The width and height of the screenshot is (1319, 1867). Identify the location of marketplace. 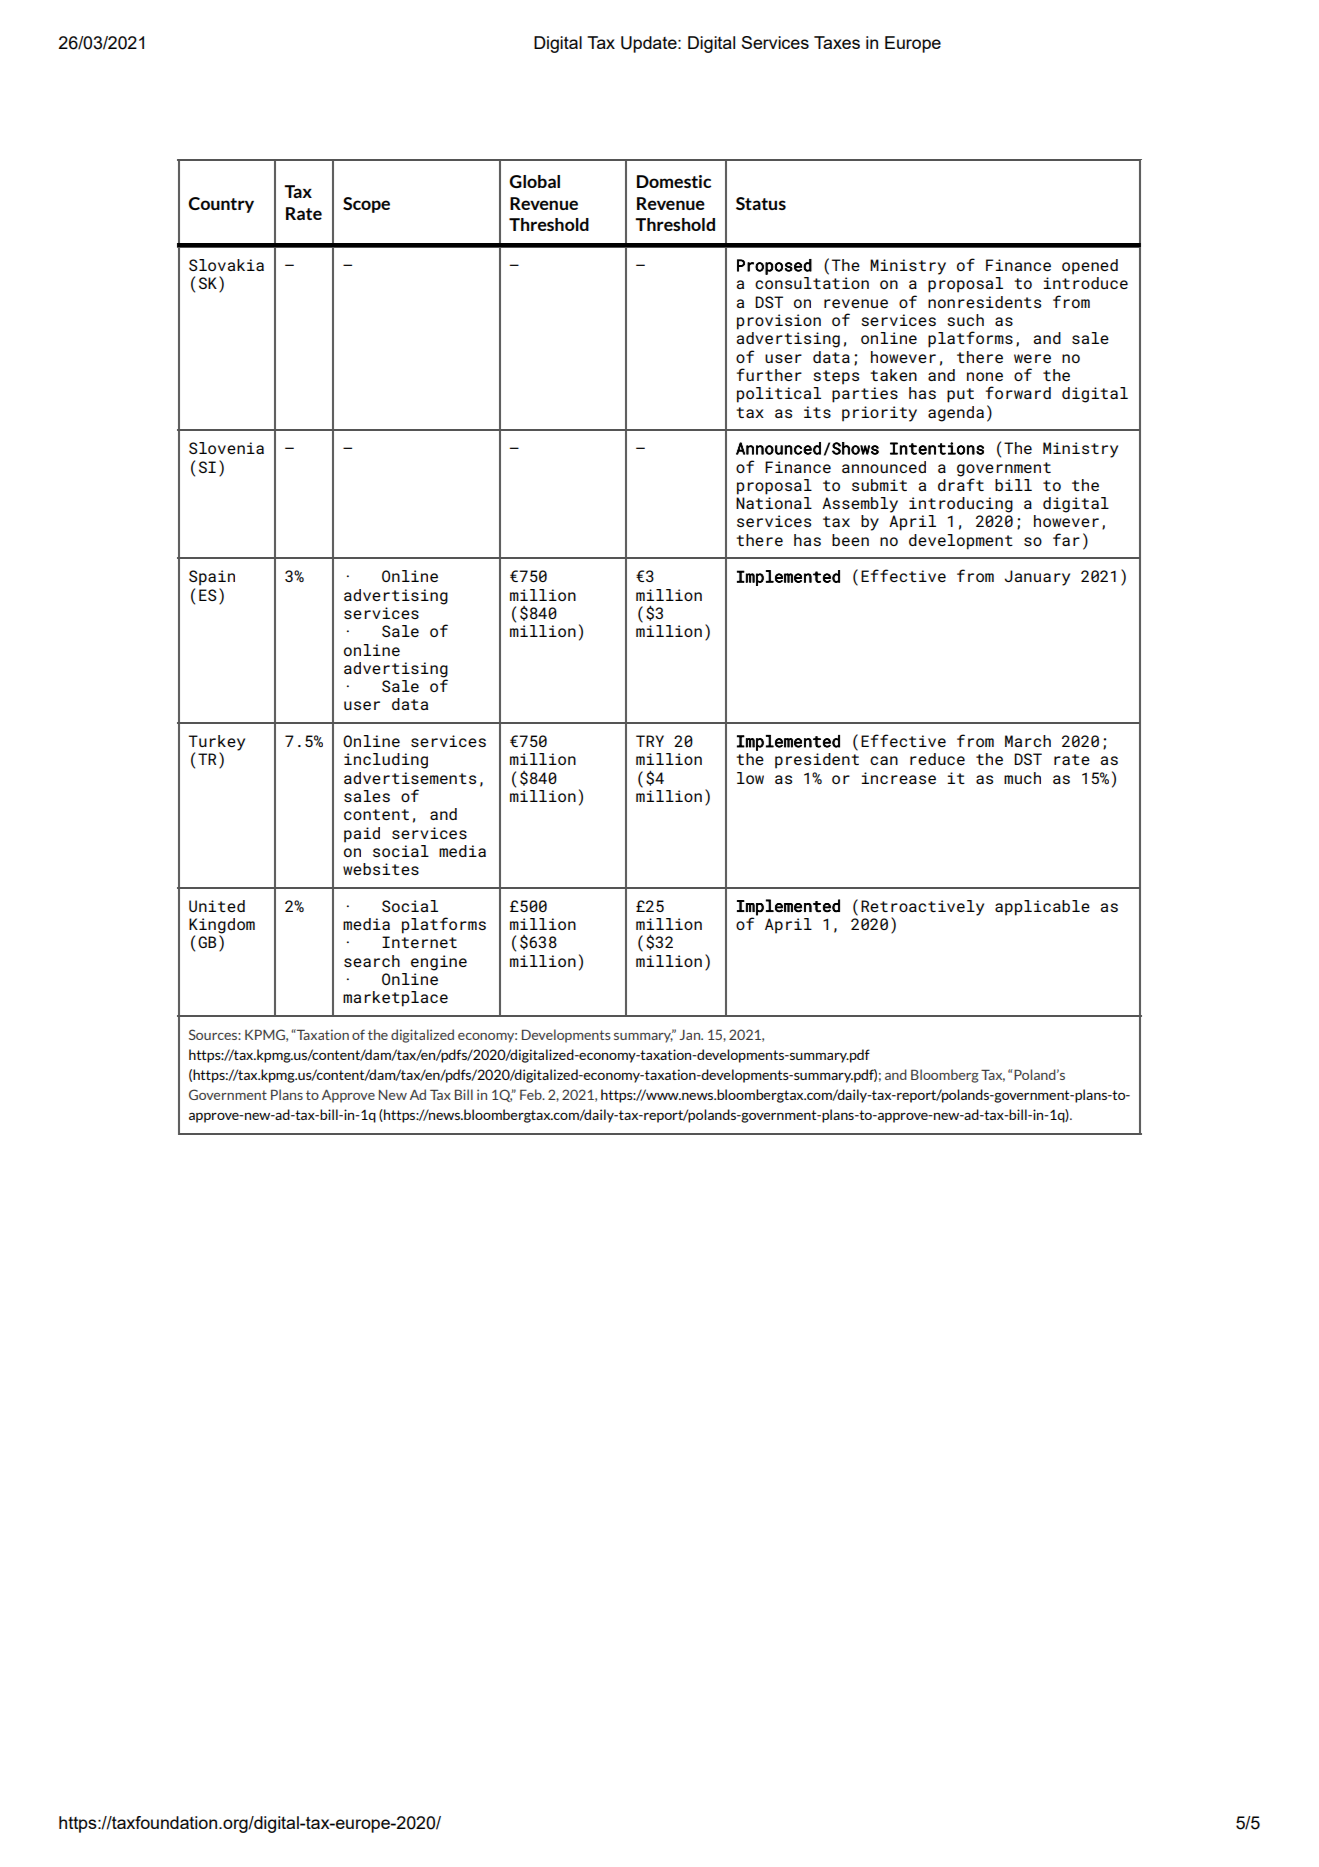
(395, 999).
